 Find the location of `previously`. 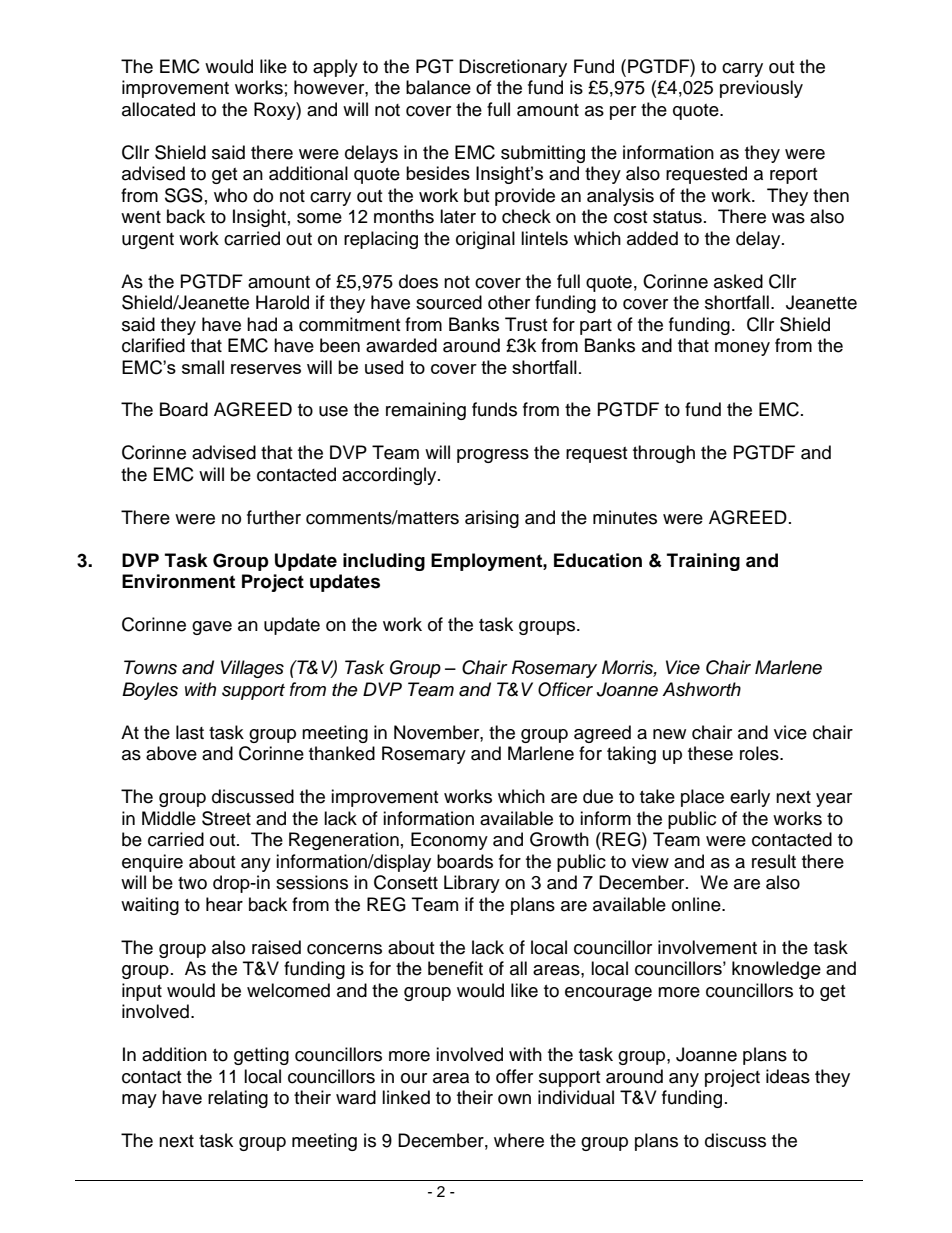

previously is located at coordinates (761, 89).
